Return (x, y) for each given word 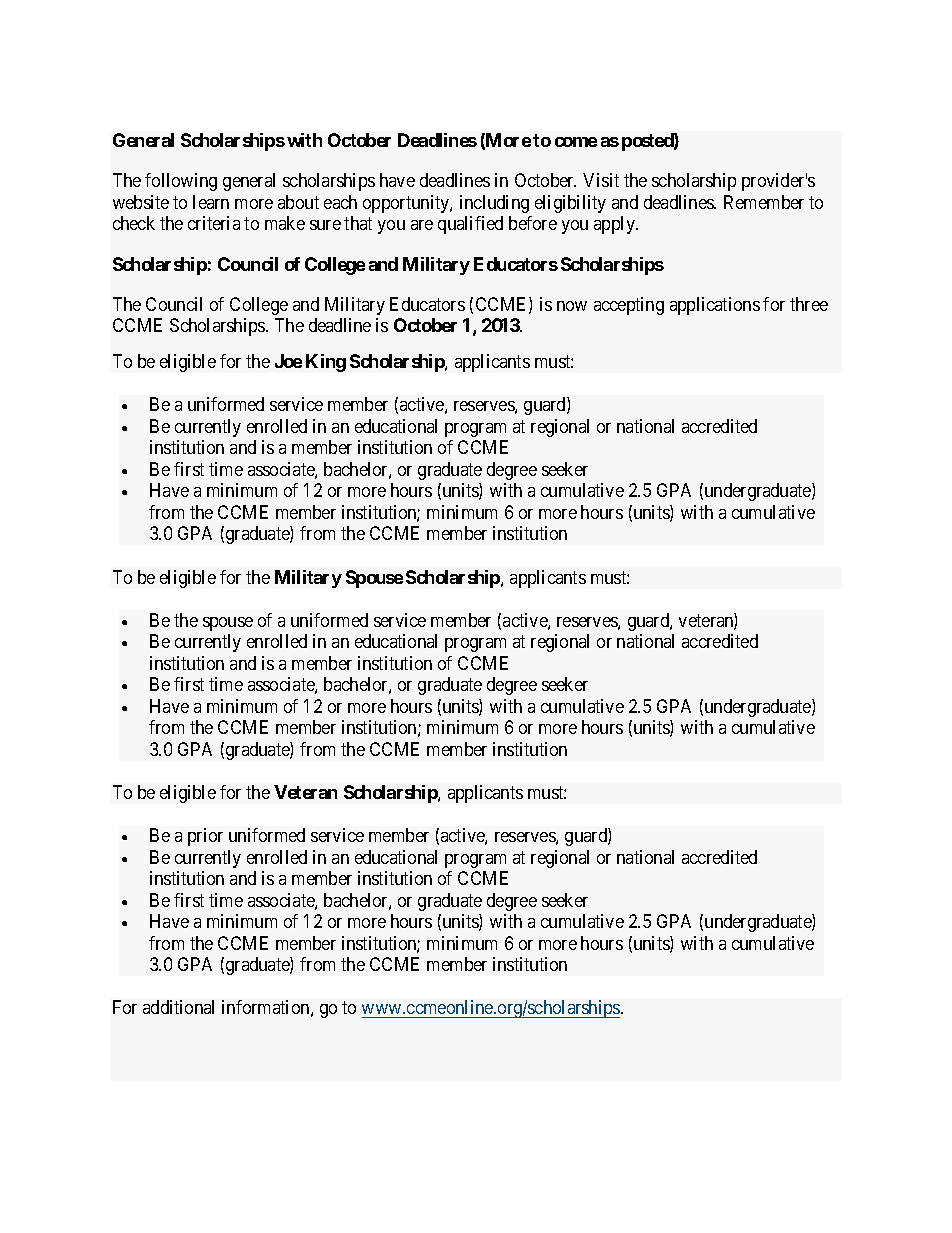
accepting (629, 306)
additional (178, 1007)
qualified (470, 225)
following (181, 182)
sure (325, 225)
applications (715, 306)
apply (615, 225)
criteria (214, 223)
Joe (288, 361)
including (494, 204)
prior (205, 837)
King (326, 363)
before (533, 223)
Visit (601, 180)
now (572, 306)
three (809, 304)
